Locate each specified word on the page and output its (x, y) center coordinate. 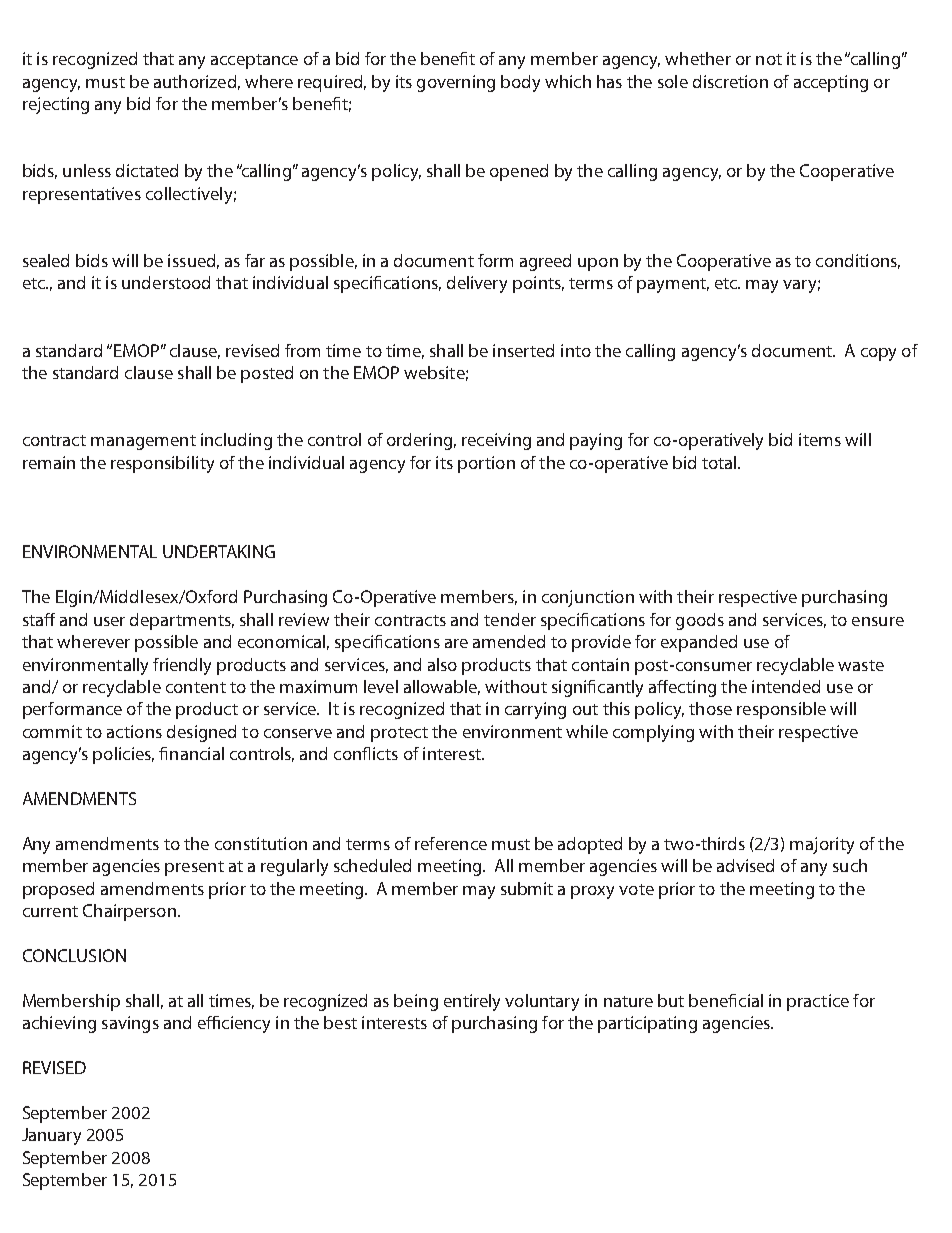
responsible (781, 710)
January (51, 1136)
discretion (730, 81)
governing (456, 83)
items (820, 439)
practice (818, 1002)
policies (123, 755)
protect (399, 734)
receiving (496, 441)
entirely (472, 1002)
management (143, 442)
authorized (195, 81)
